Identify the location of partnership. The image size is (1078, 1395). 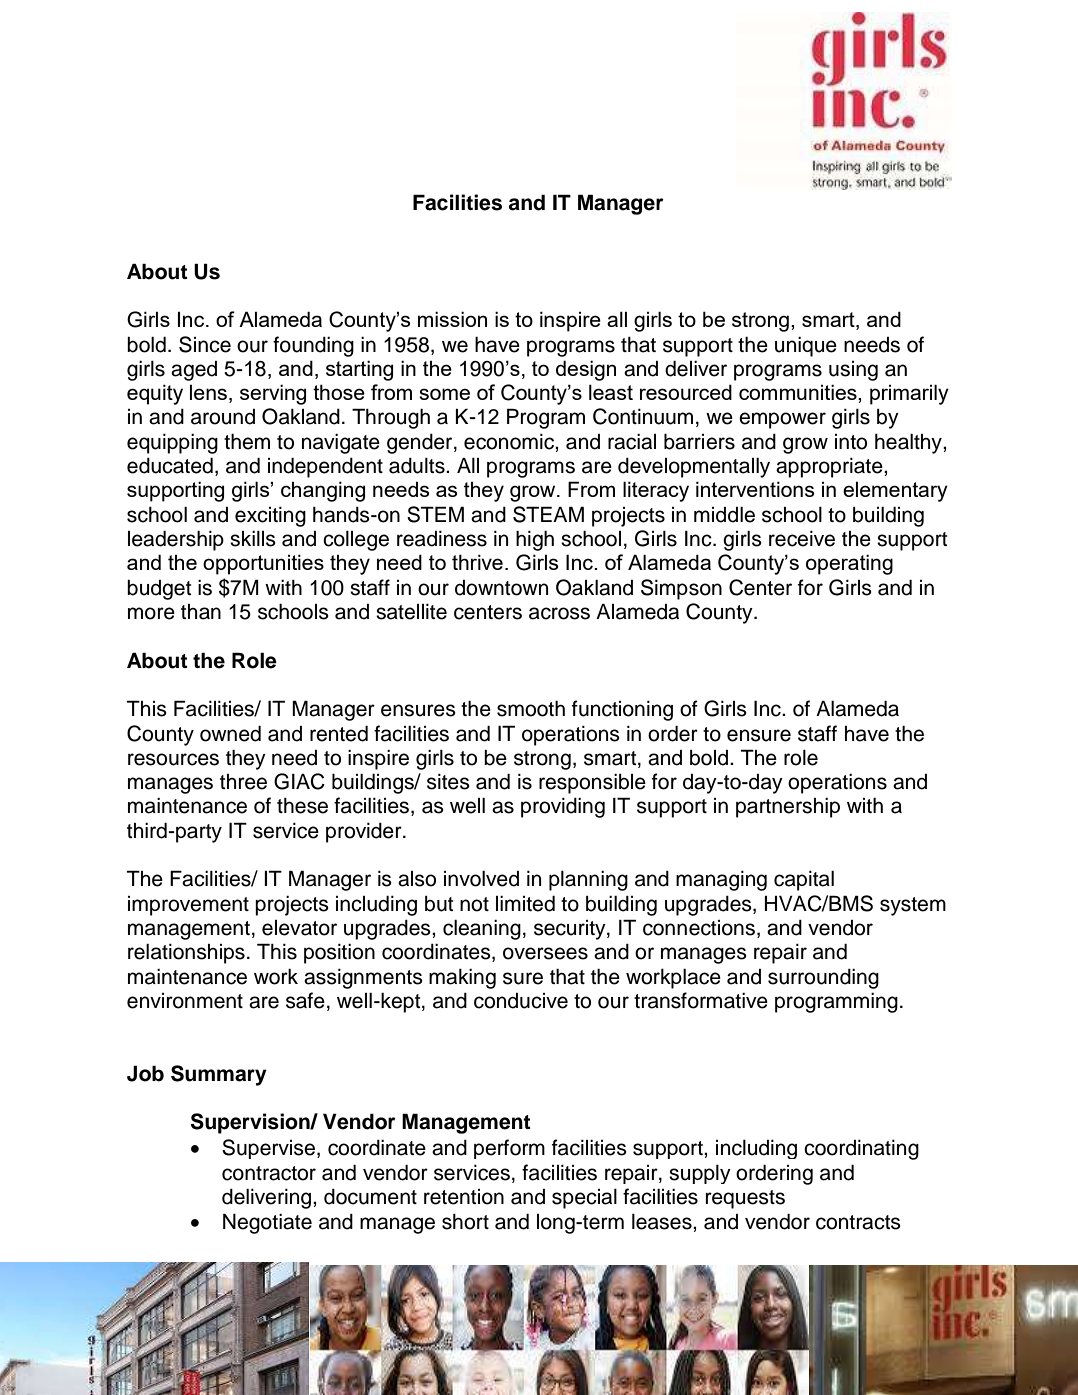
(788, 808).
